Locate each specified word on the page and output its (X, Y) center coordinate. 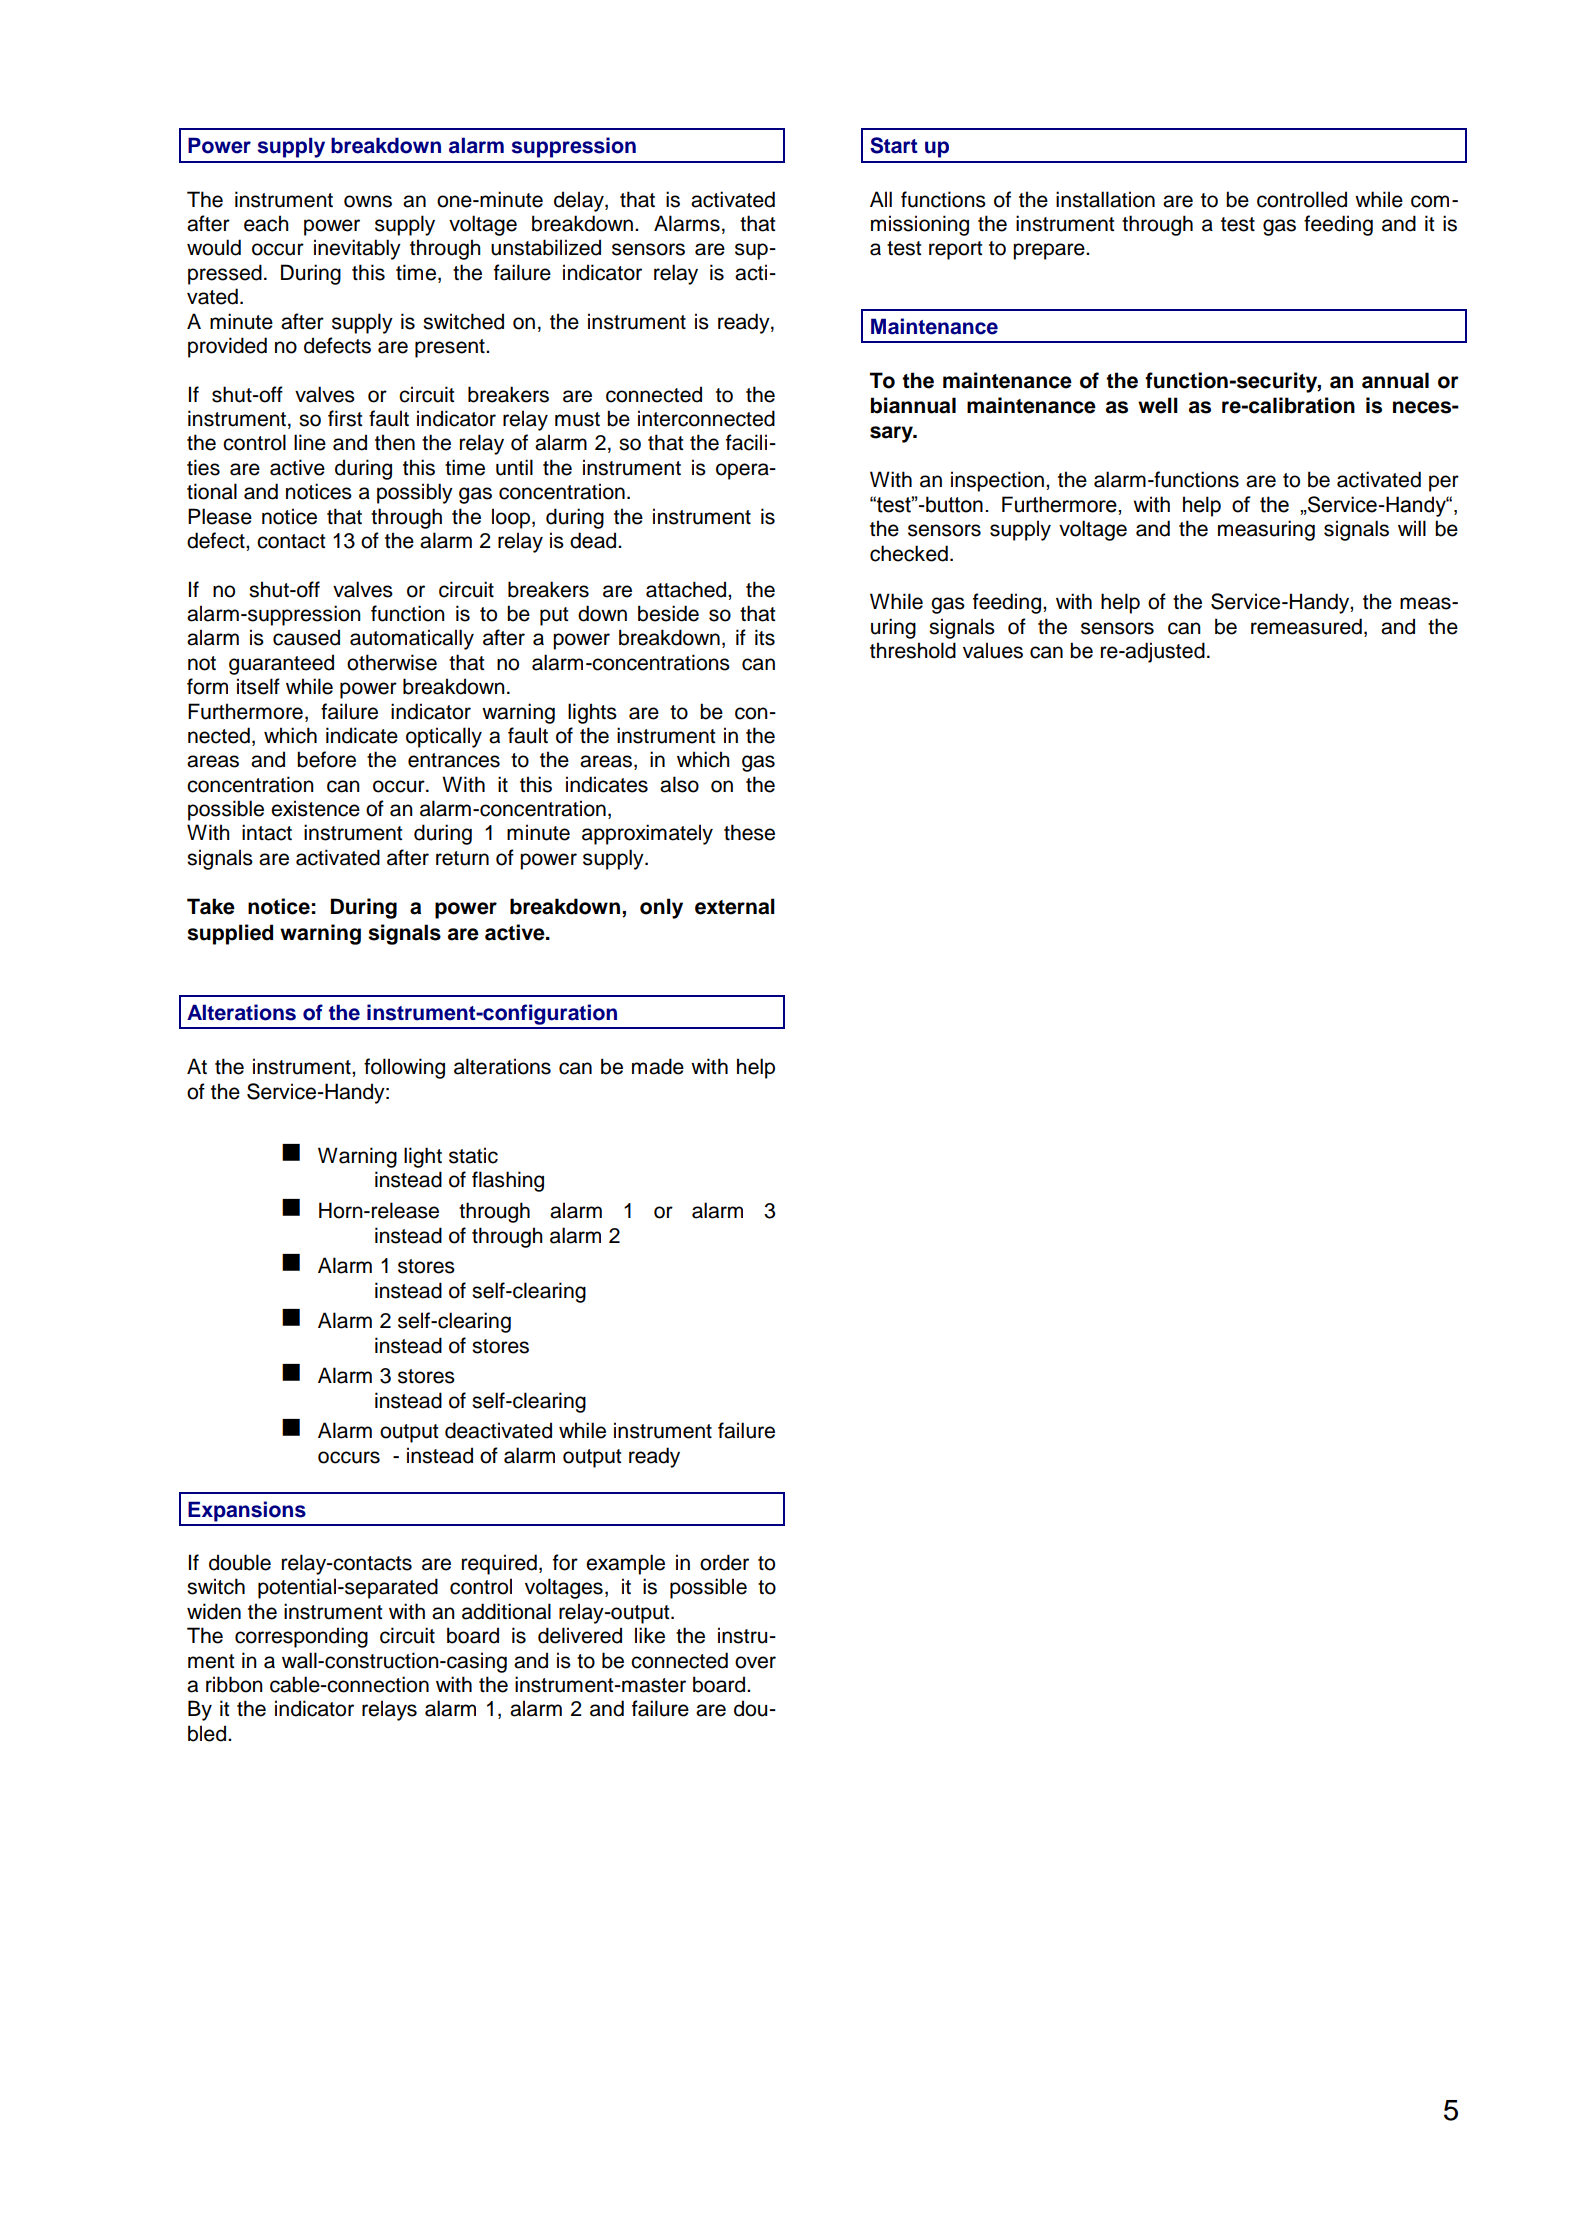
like (650, 1635)
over (755, 1662)
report (955, 250)
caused (306, 637)
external (735, 906)
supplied (230, 934)
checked (909, 553)
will (1412, 528)
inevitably (357, 249)
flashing (508, 1181)
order (724, 1562)
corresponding (301, 1637)
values (993, 650)
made (658, 1066)
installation (1105, 199)
